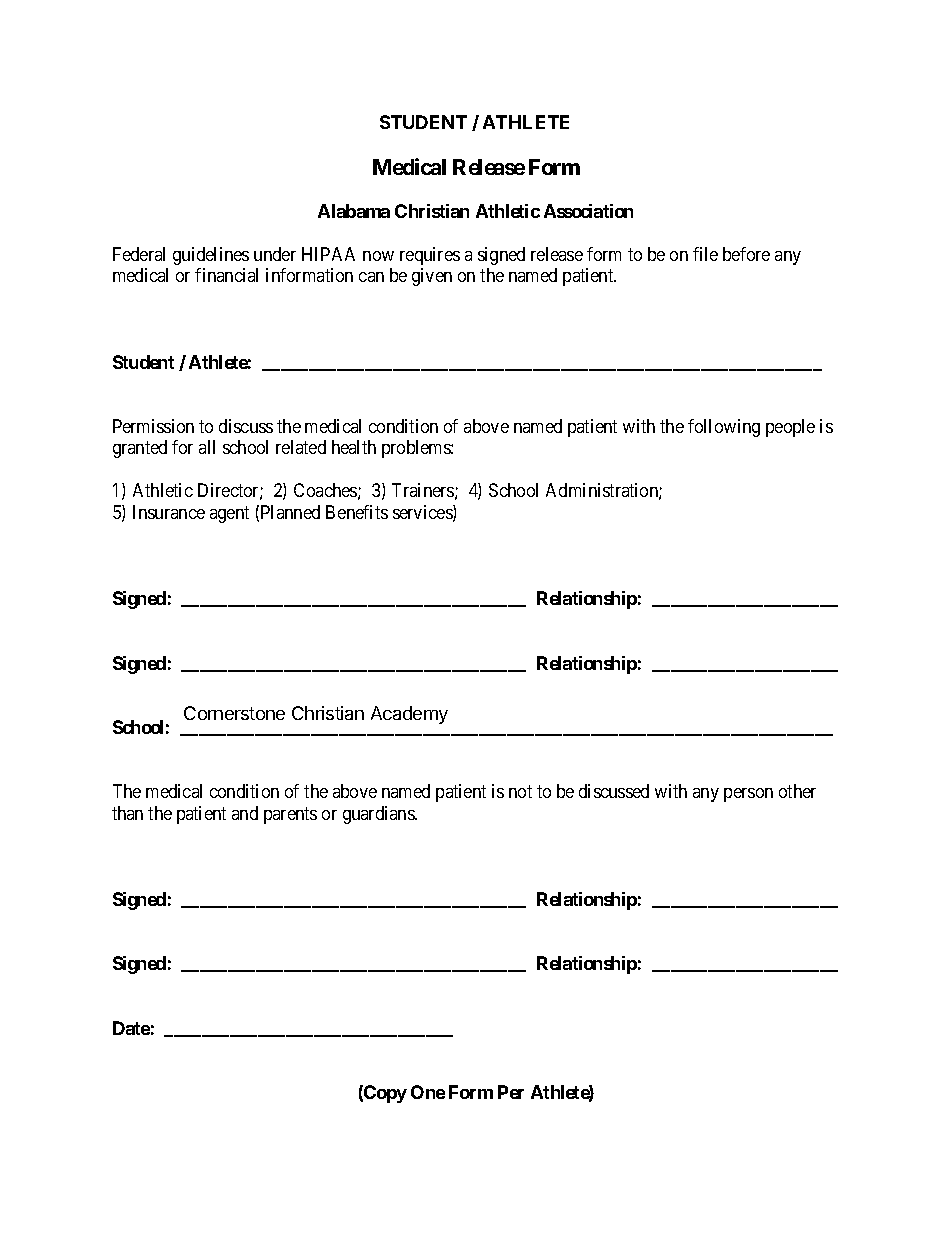 The width and height of the image is (952, 1233). What do you see at coordinates (131, 1028) in the image?
I see `Date` at bounding box center [131, 1028].
